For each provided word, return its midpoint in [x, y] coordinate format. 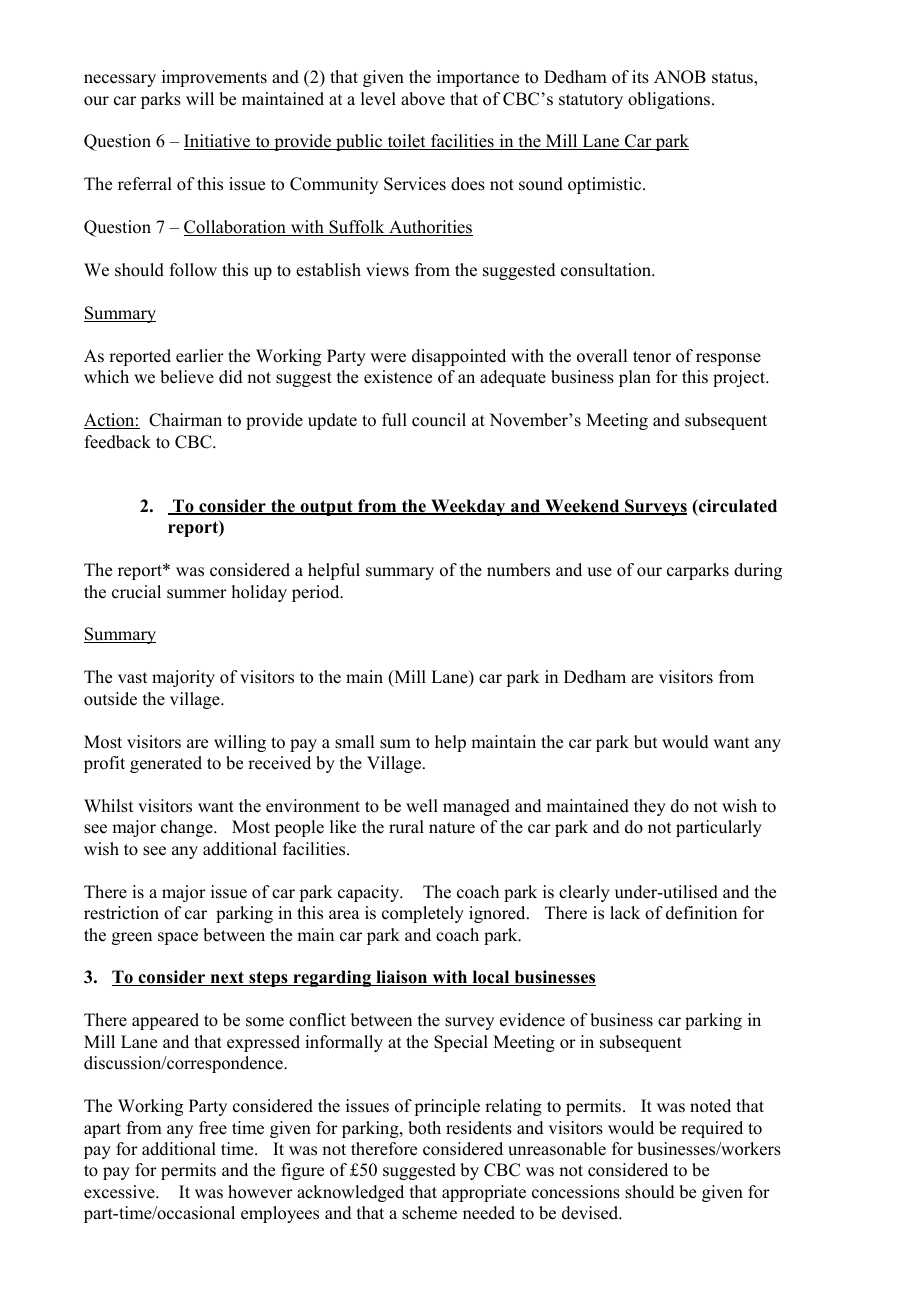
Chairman [185, 420]
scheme [429, 1213]
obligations [670, 100]
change [188, 828]
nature [452, 828]
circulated [737, 506]
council [439, 420]
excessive [120, 1192]
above [423, 99]
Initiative [218, 142]
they [650, 807]
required [712, 1129]
